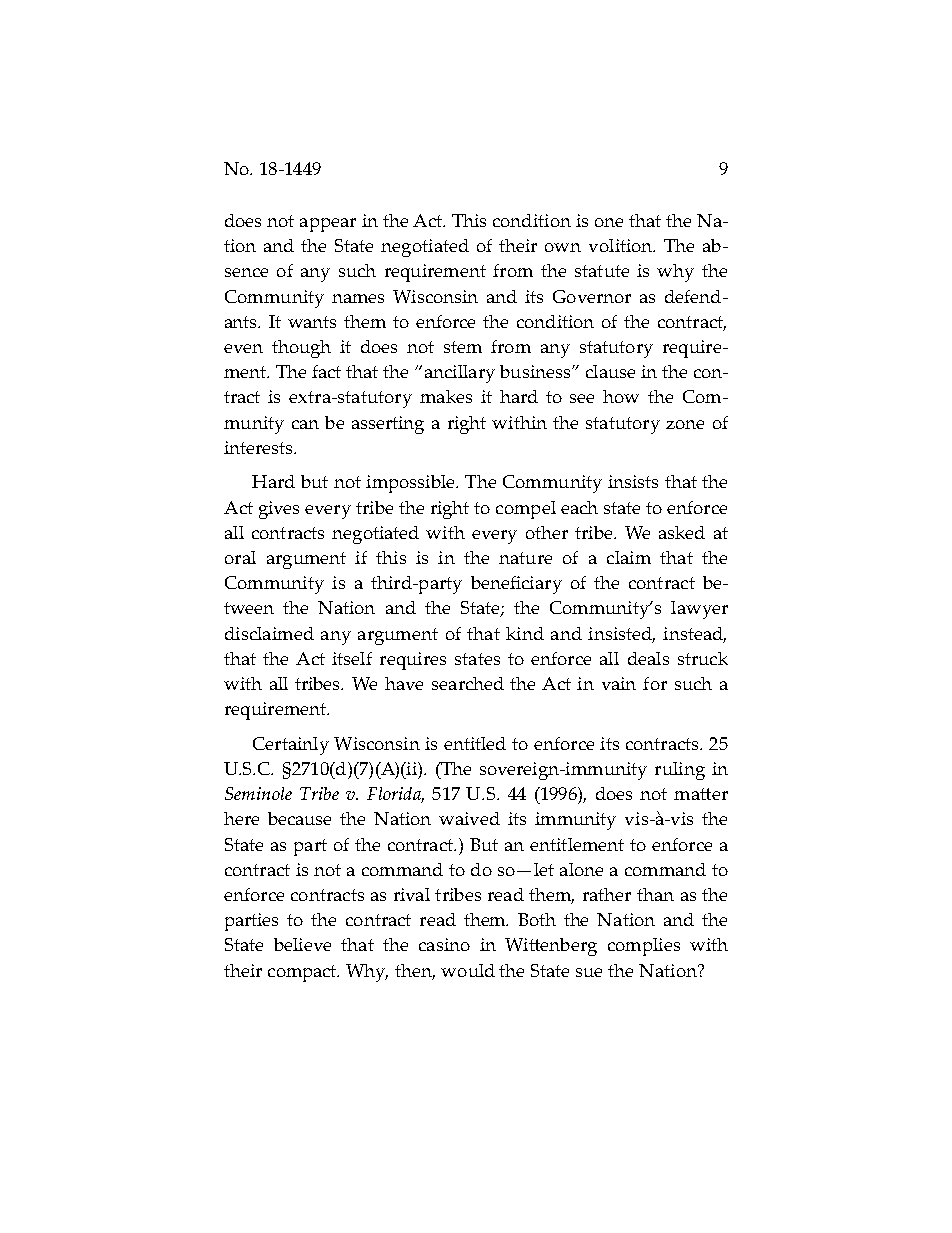 Image resolution: width=952 pixels, height=1233 pixels. What do you see at coordinates (563, 247) in the document?
I see `own` at bounding box center [563, 247].
